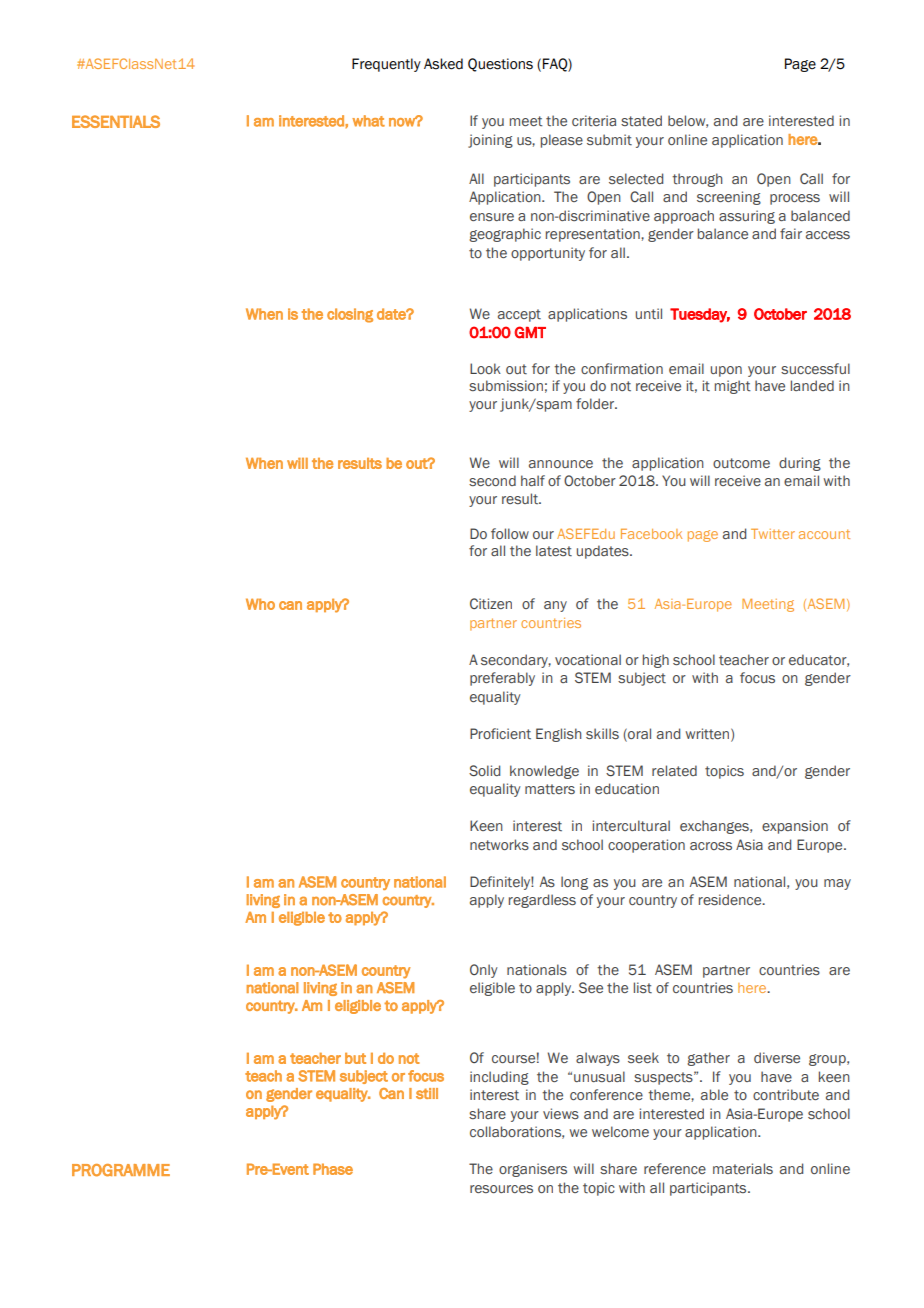 The width and height of the image is (924, 1308). Describe the element at coordinates (501, 1189) in the image. I see `resources` at that location.
